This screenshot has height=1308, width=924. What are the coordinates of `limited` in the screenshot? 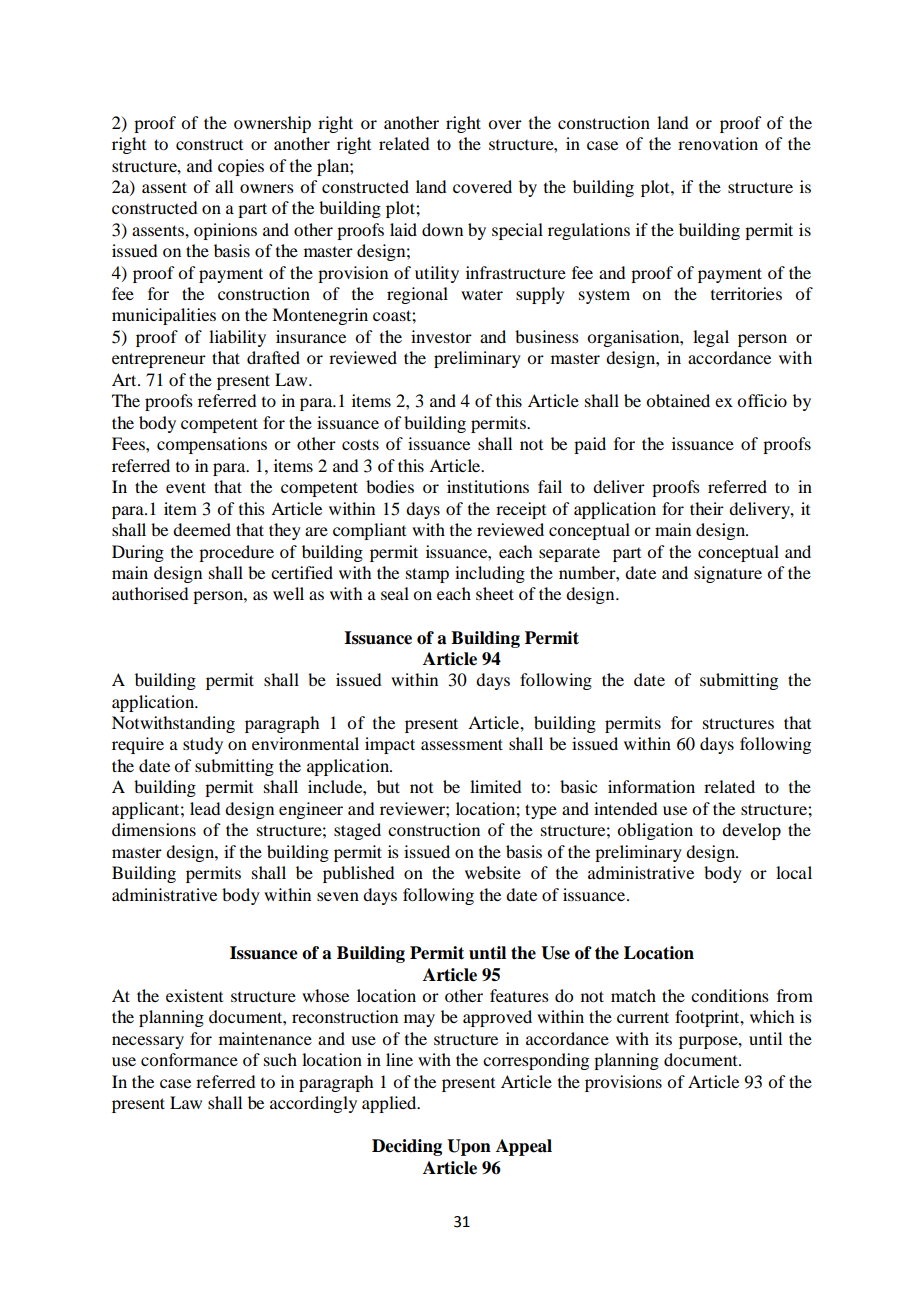 It's located at (495, 786).
